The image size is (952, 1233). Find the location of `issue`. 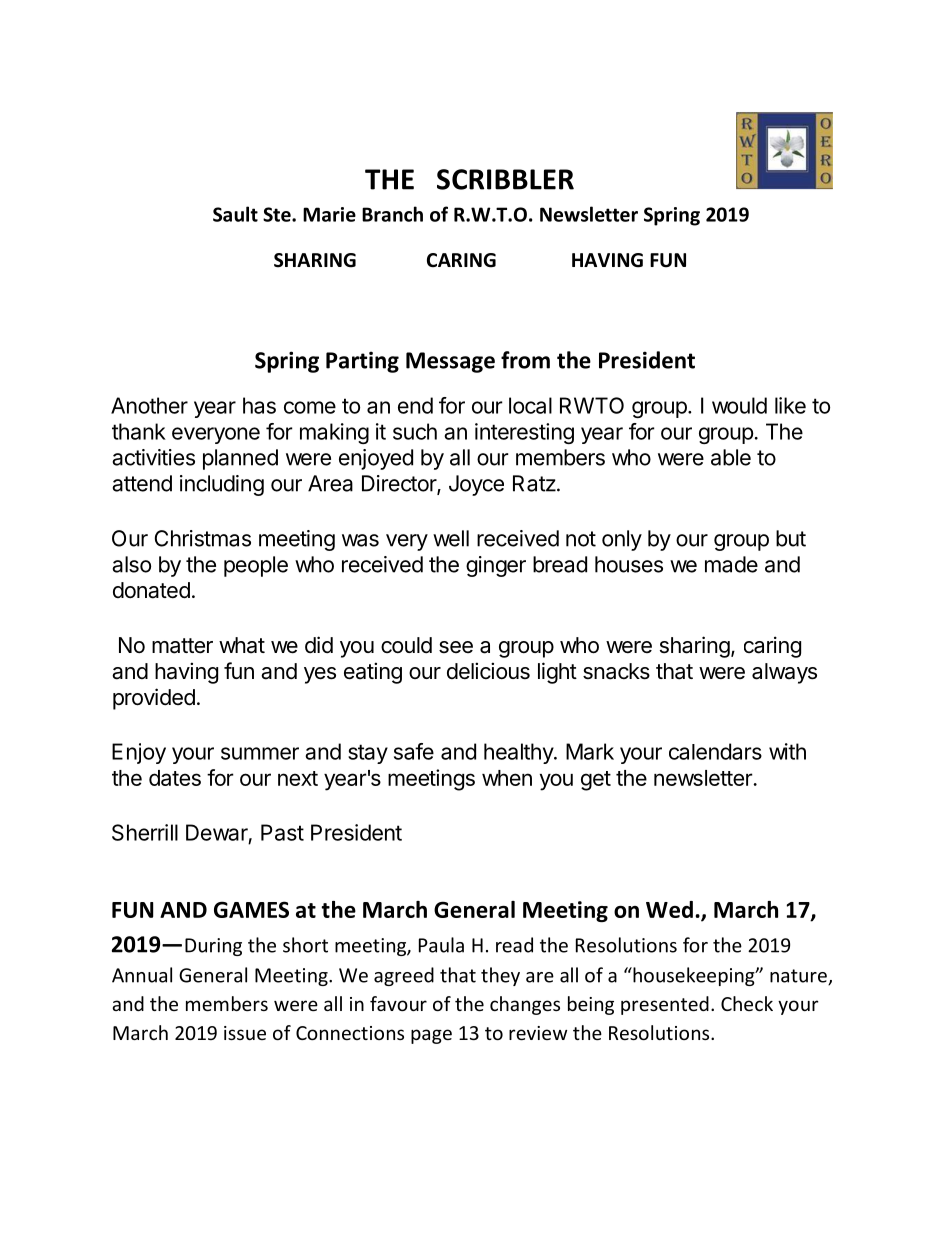

issue is located at coordinates (245, 1033).
